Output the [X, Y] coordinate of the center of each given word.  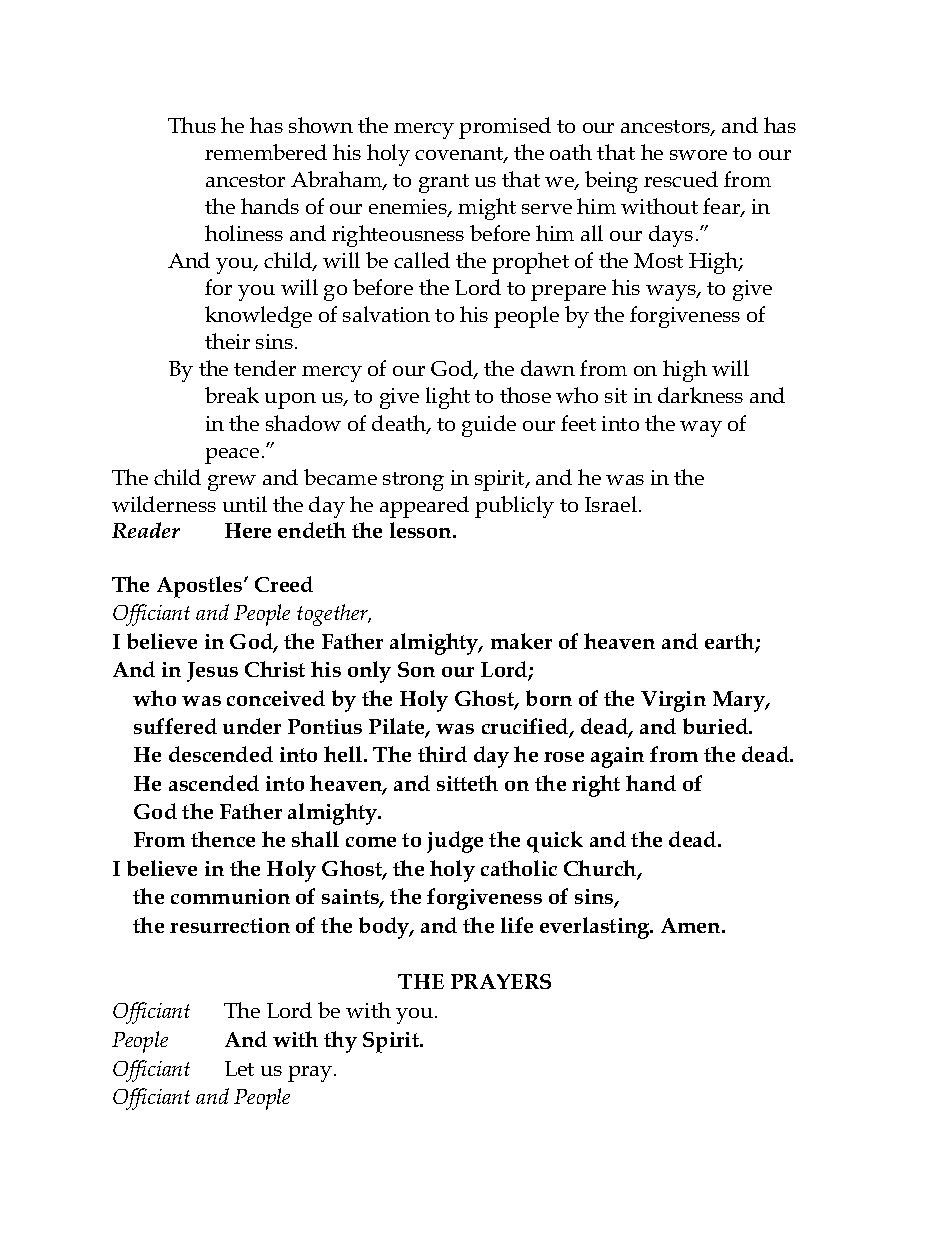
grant [444, 183]
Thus [192, 125]
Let [239, 1068]
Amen [692, 925]
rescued [681, 179]
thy [340, 1042]
